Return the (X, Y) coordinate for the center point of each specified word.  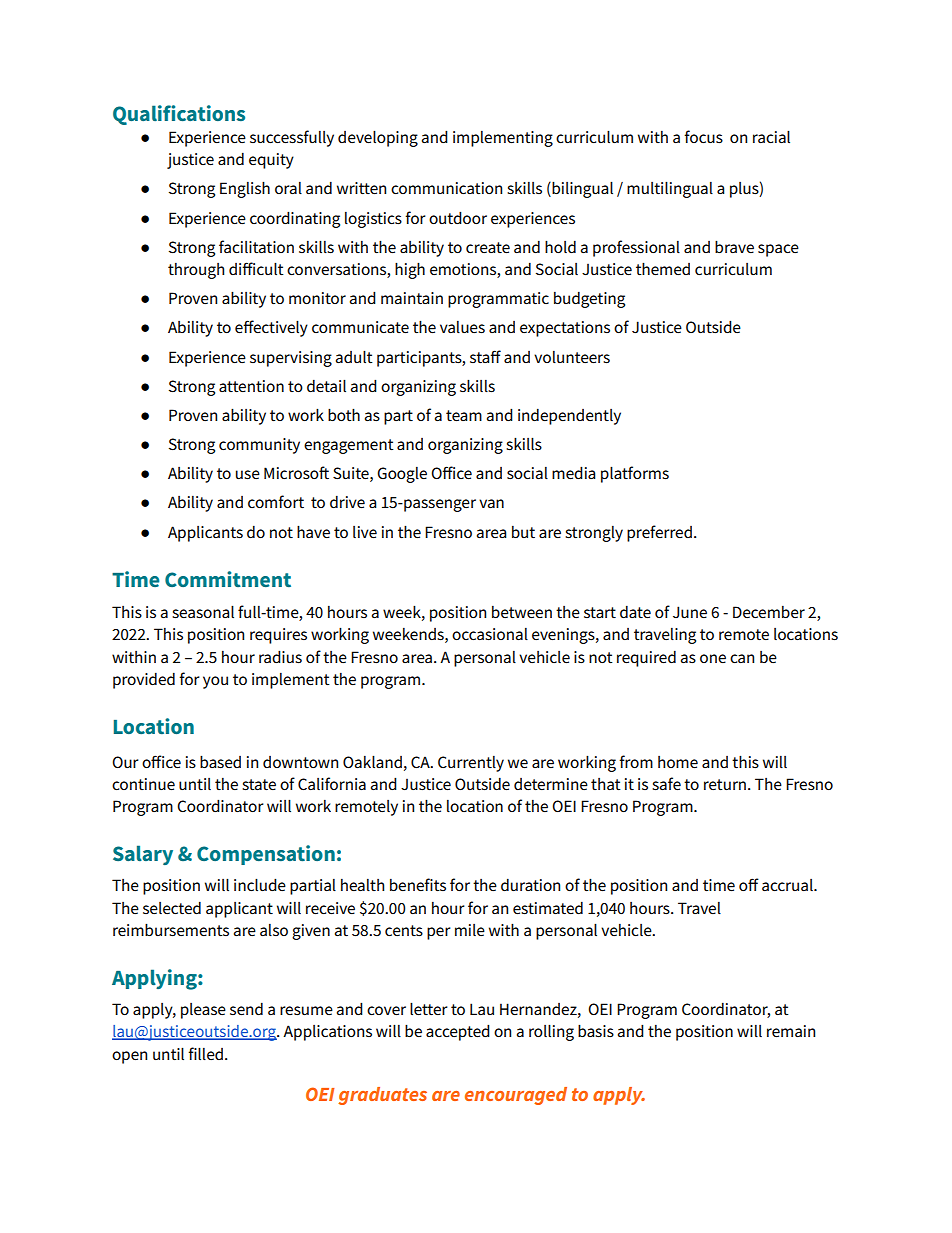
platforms (635, 474)
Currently (471, 764)
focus (703, 137)
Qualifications (179, 115)
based (220, 762)
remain (791, 1031)
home (678, 762)
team (464, 416)
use (248, 475)
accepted (458, 1032)
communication (446, 188)
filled (205, 1053)
